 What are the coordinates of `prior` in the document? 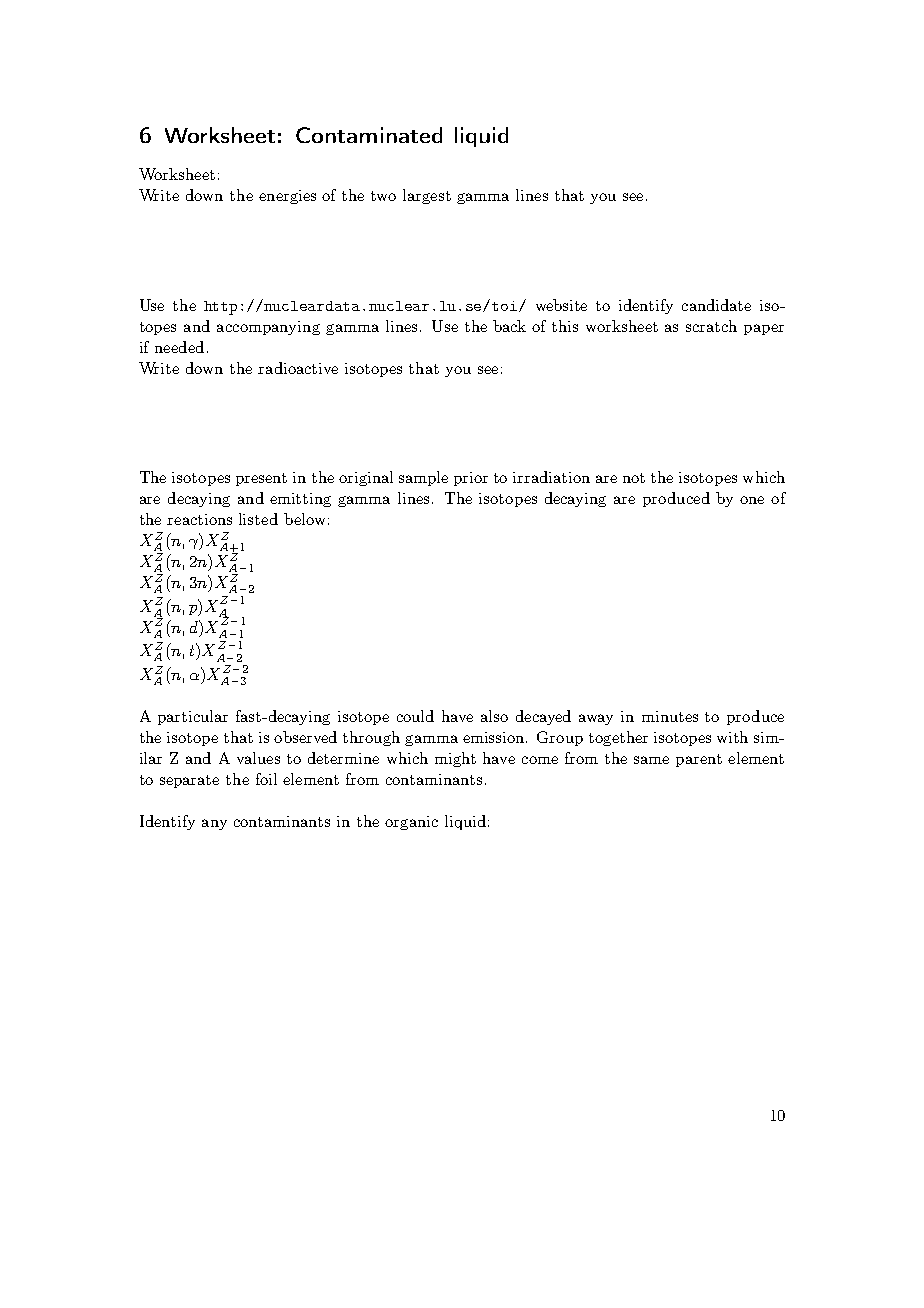 It's located at (471, 479).
